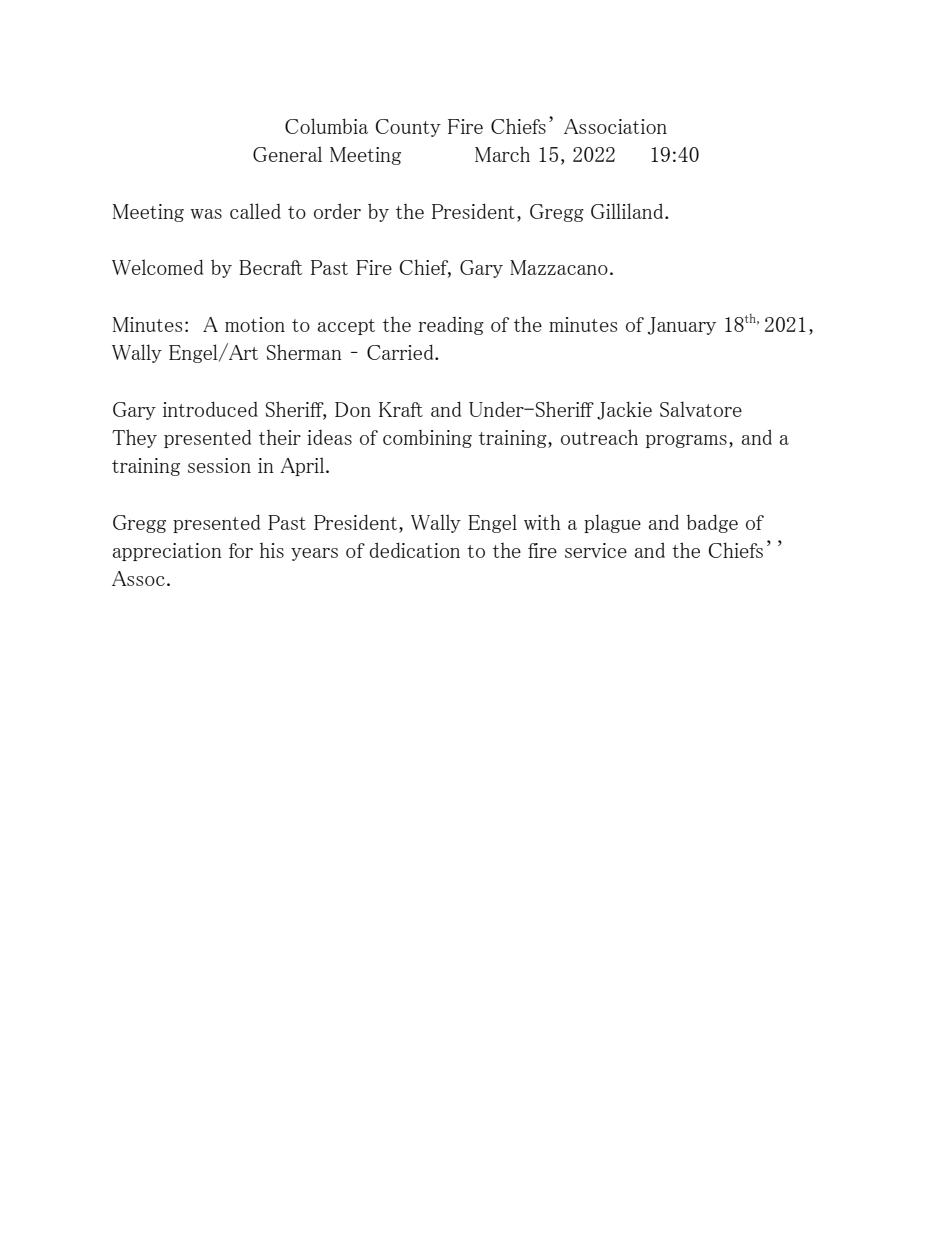 The height and width of the document is (1233, 952). I want to click on combining, so click(427, 439).
